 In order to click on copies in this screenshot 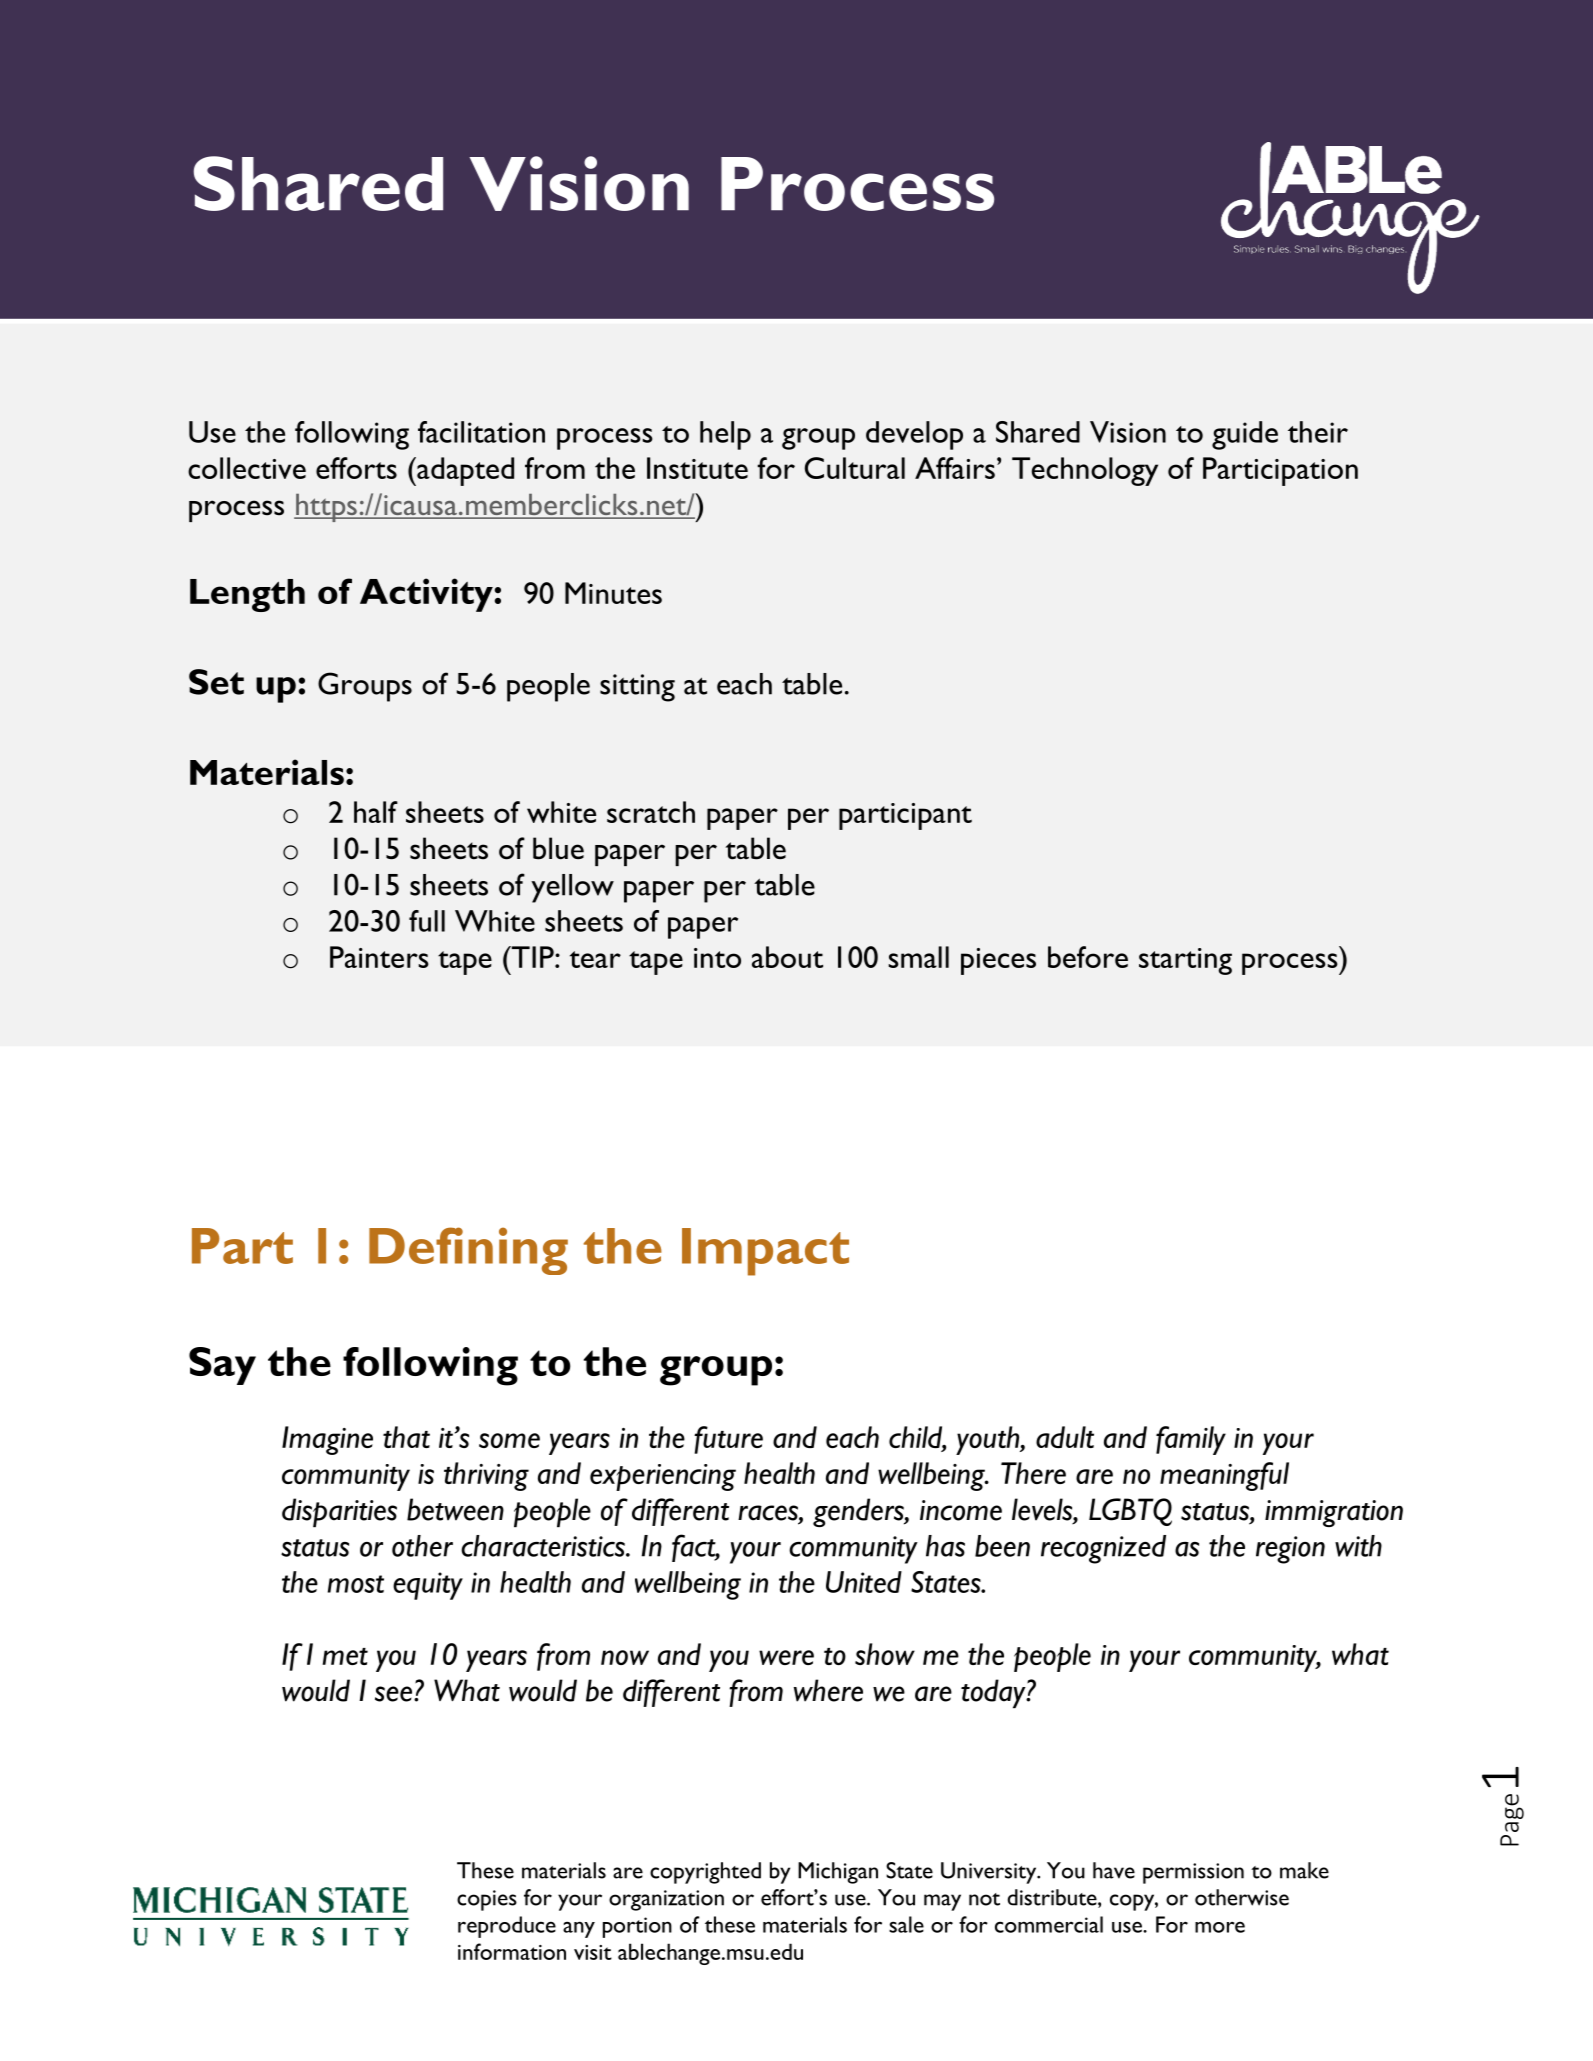, I will do `click(487, 1900)`.
